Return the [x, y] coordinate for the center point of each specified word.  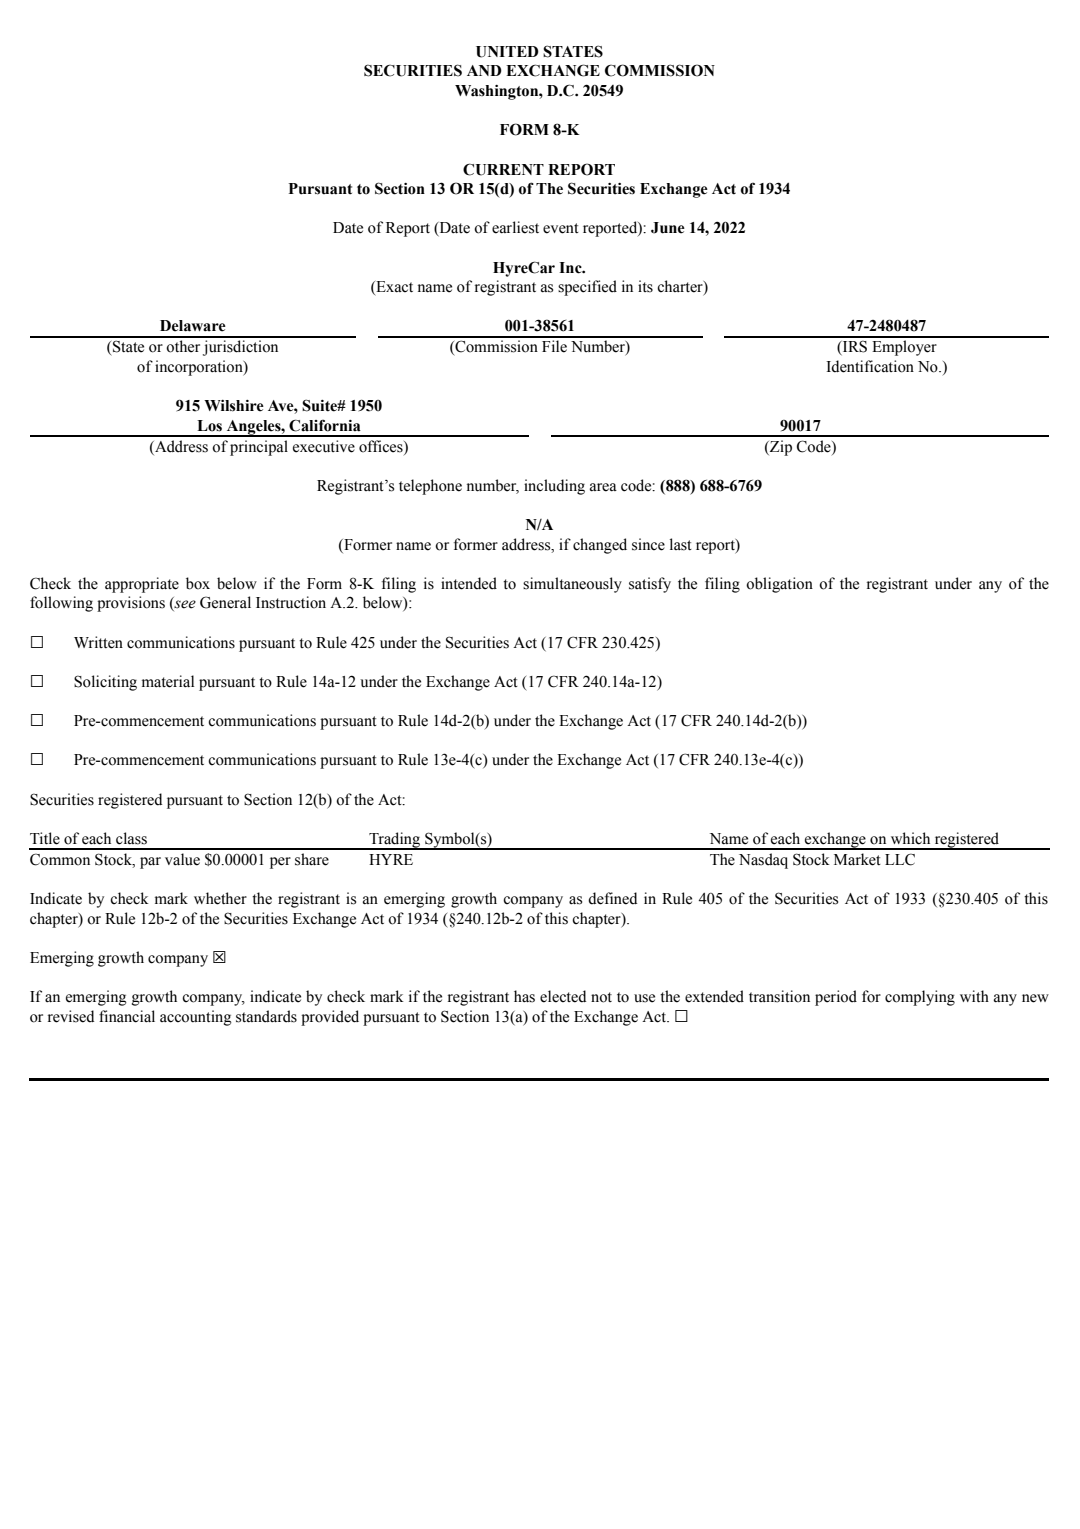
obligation [779, 585]
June [668, 228]
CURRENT [503, 169]
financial [127, 1016]
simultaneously [572, 585]
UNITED [507, 52]
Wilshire [234, 406]
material [168, 681]
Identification [870, 366]
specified [587, 288]
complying [920, 998]
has [524, 996]
